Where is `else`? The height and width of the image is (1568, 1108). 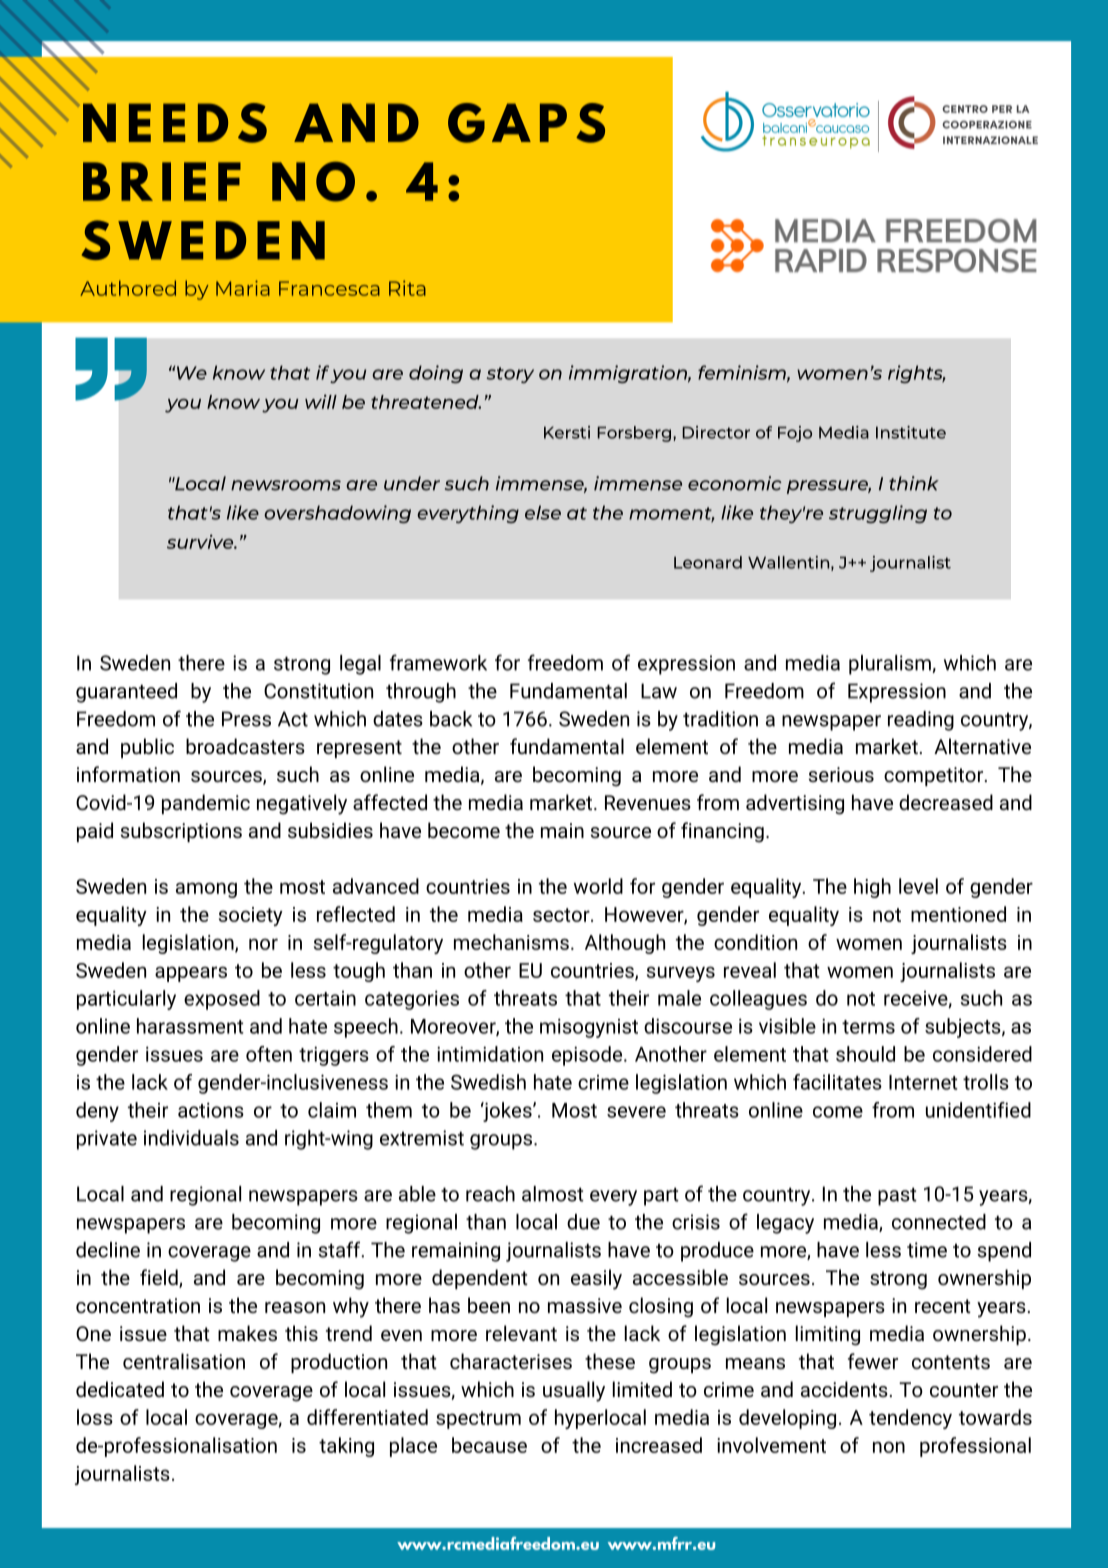
else is located at coordinates (543, 512).
